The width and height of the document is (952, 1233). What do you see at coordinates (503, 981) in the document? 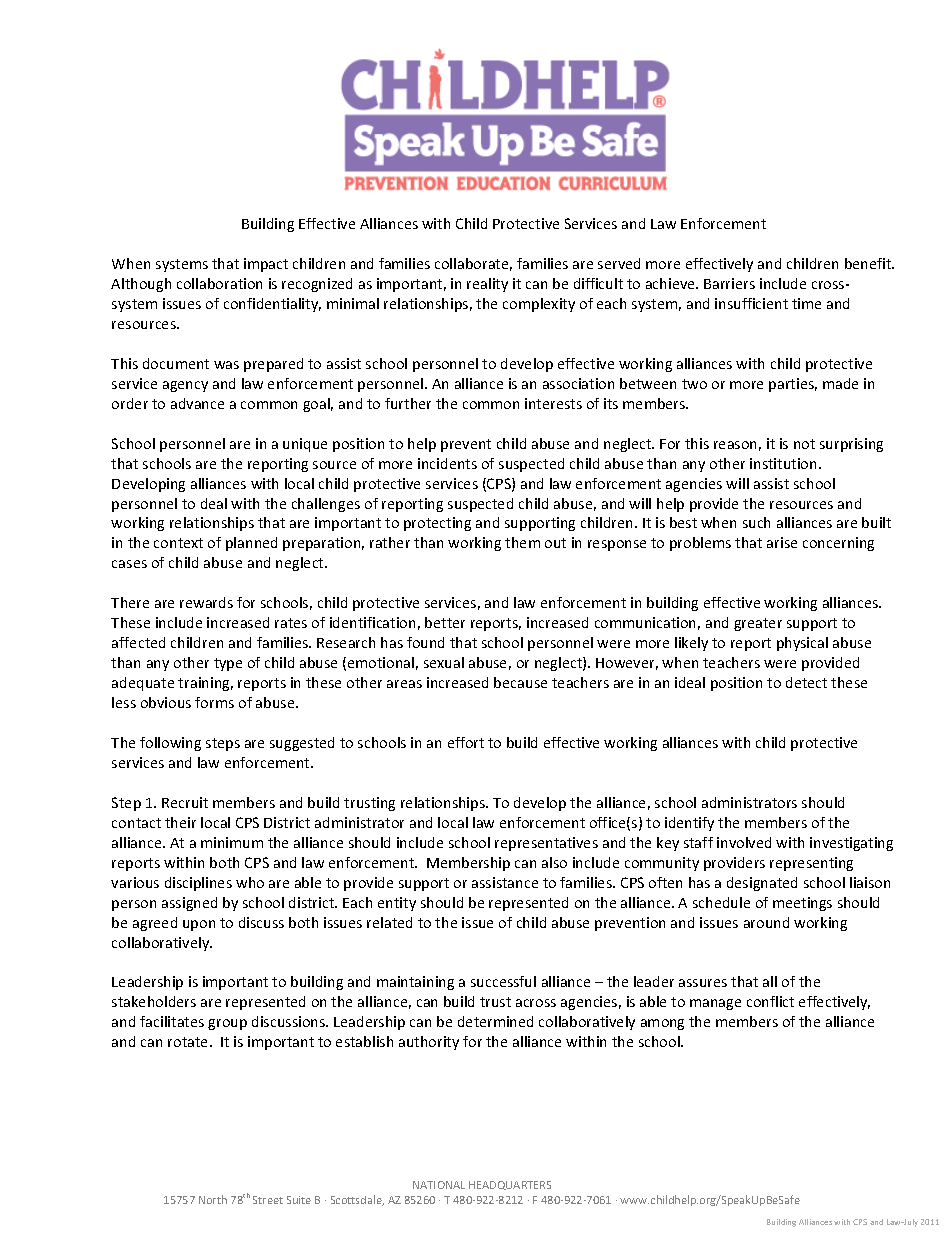
I see `successful` at bounding box center [503, 981].
